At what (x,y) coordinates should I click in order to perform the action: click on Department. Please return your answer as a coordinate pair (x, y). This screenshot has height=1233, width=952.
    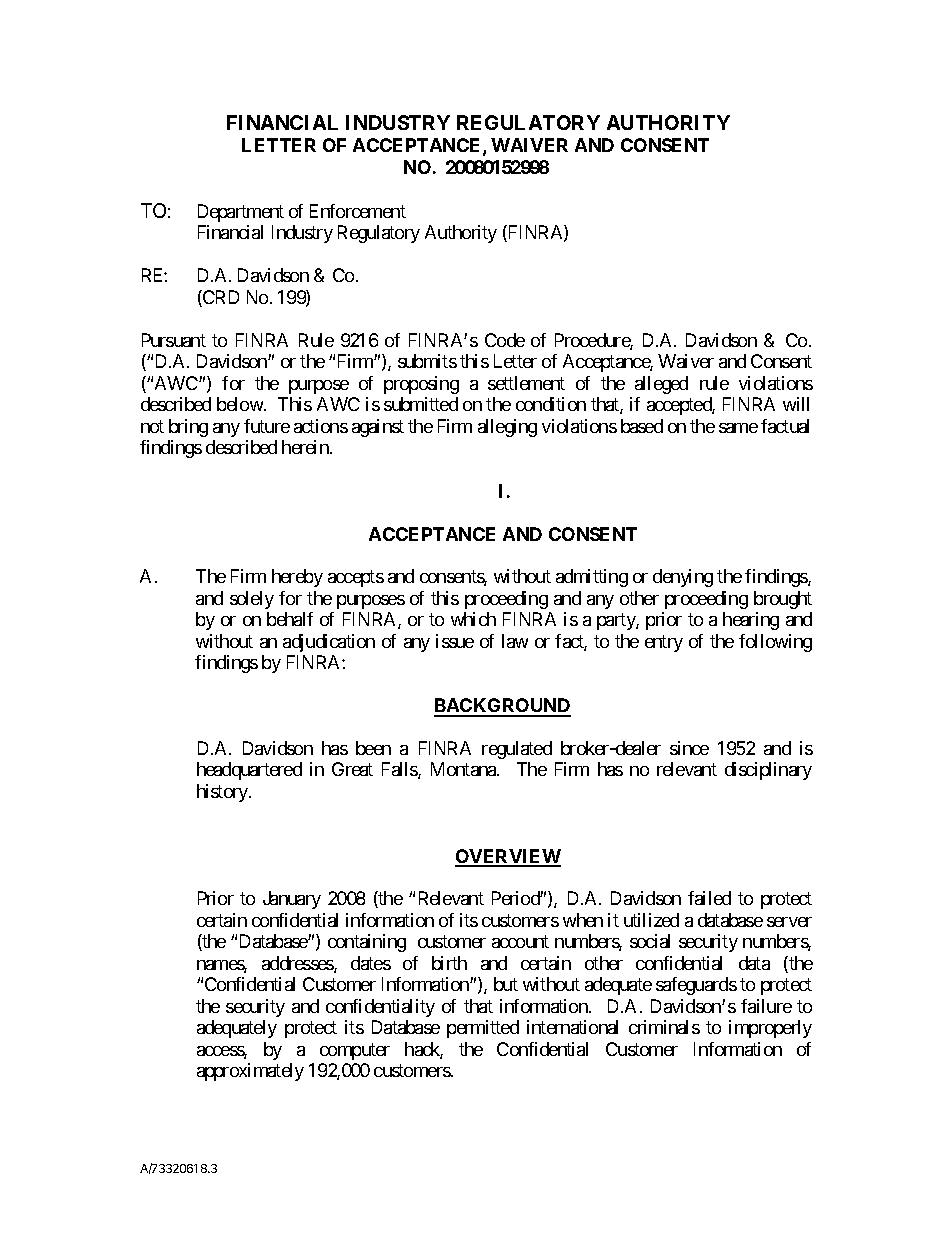
    Looking at the image, I should click on (241, 213).
